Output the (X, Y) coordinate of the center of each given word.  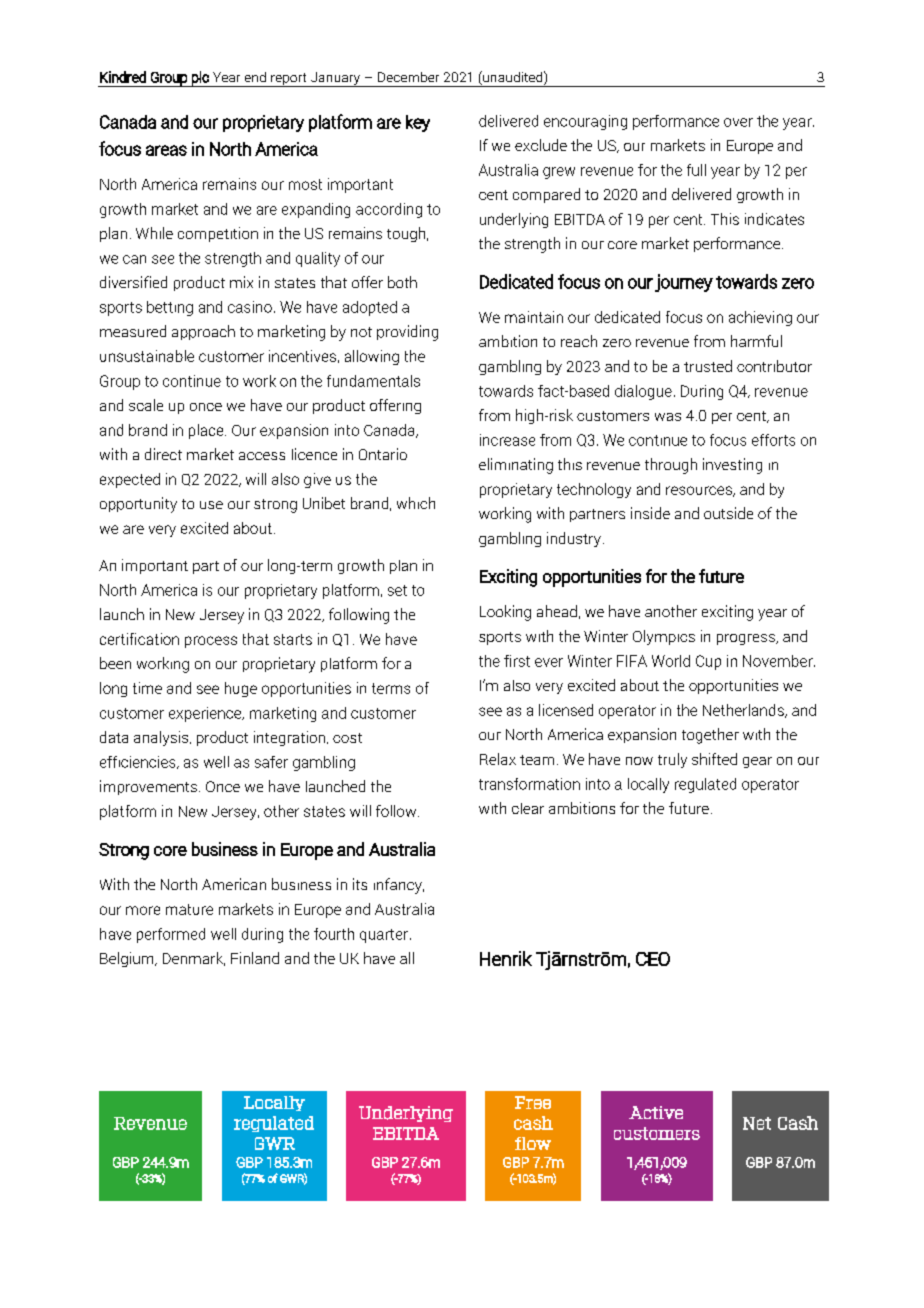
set (397, 590)
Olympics (664, 637)
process (211, 642)
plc (200, 79)
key (418, 123)
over (738, 122)
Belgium (128, 959)
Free (533, 1102)
